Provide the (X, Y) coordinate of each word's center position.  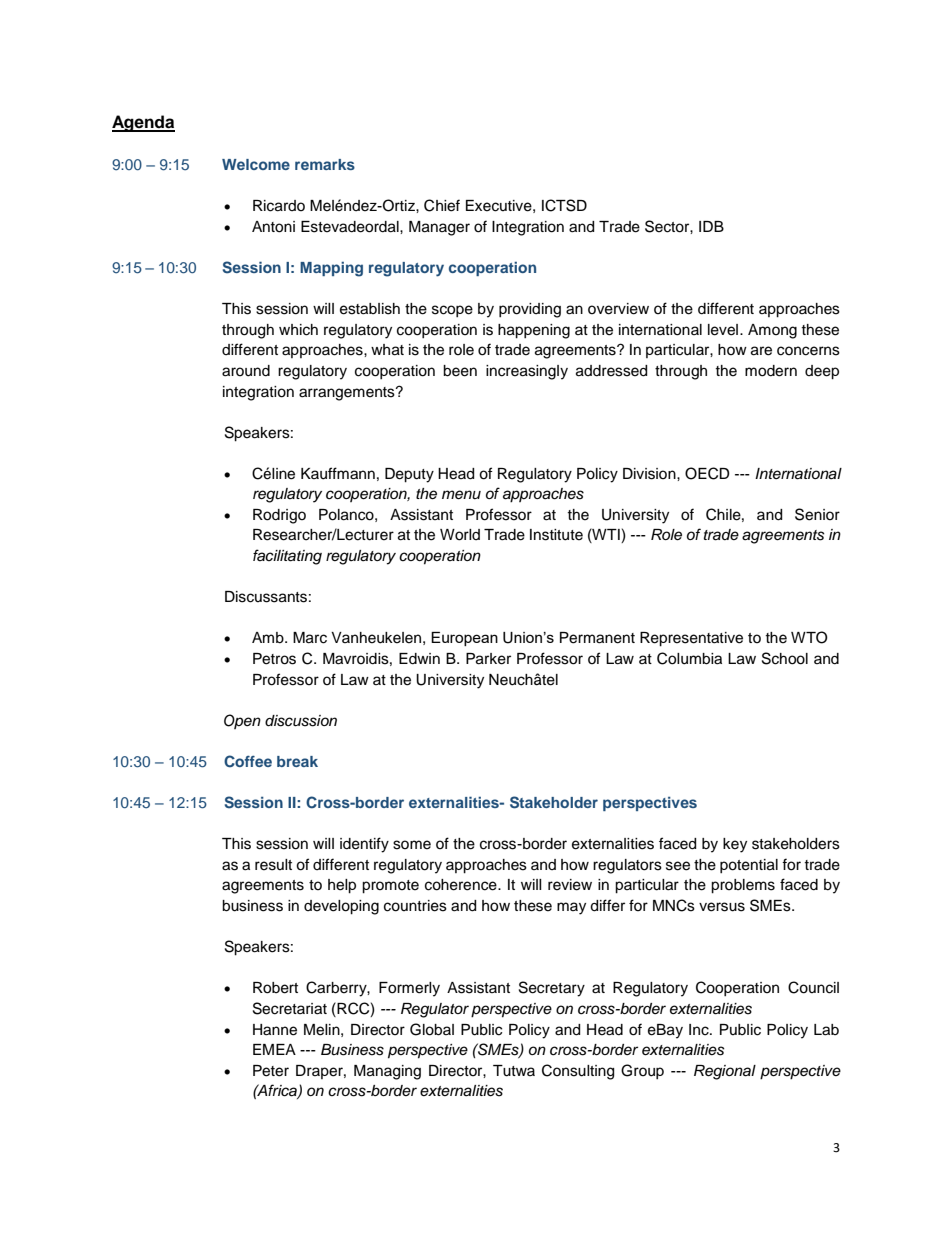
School (785, 658)
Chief (442, 205)
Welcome (256, 164)
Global (432, 1029)
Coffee (248, 761)
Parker (488, 659)
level (723, 330)
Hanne (275, 1030)
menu (461, 495)
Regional (725, 1072)
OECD (707, 473)
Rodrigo (279, 516)
